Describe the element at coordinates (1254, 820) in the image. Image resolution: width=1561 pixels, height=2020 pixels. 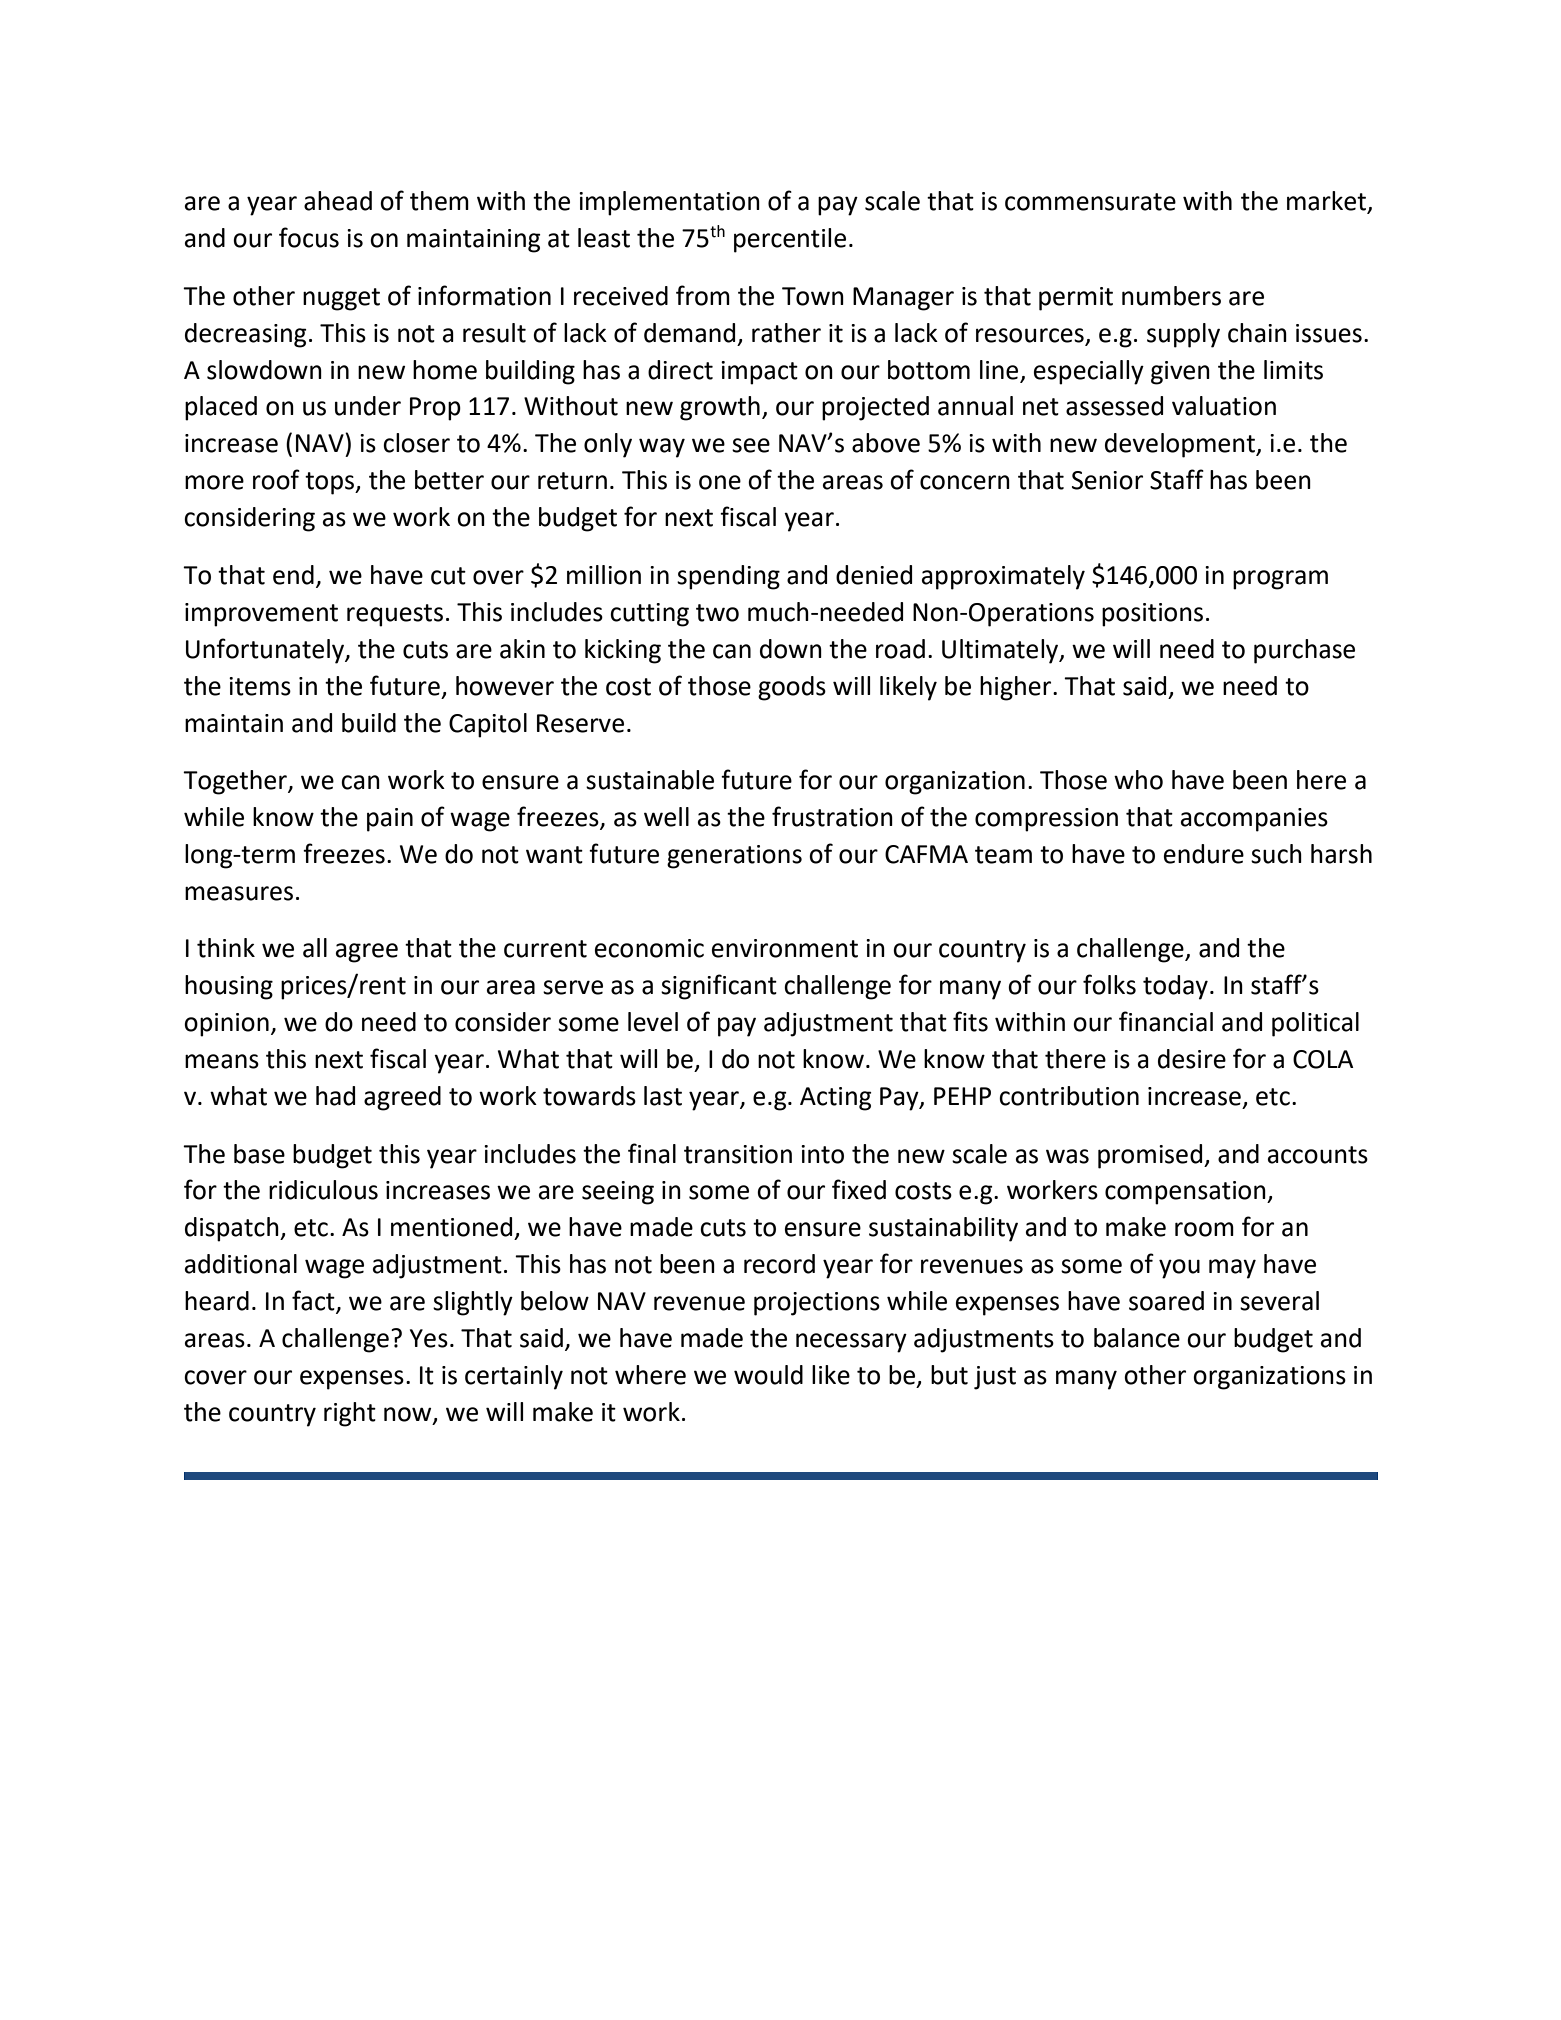
I see `accompanies` at that location.
